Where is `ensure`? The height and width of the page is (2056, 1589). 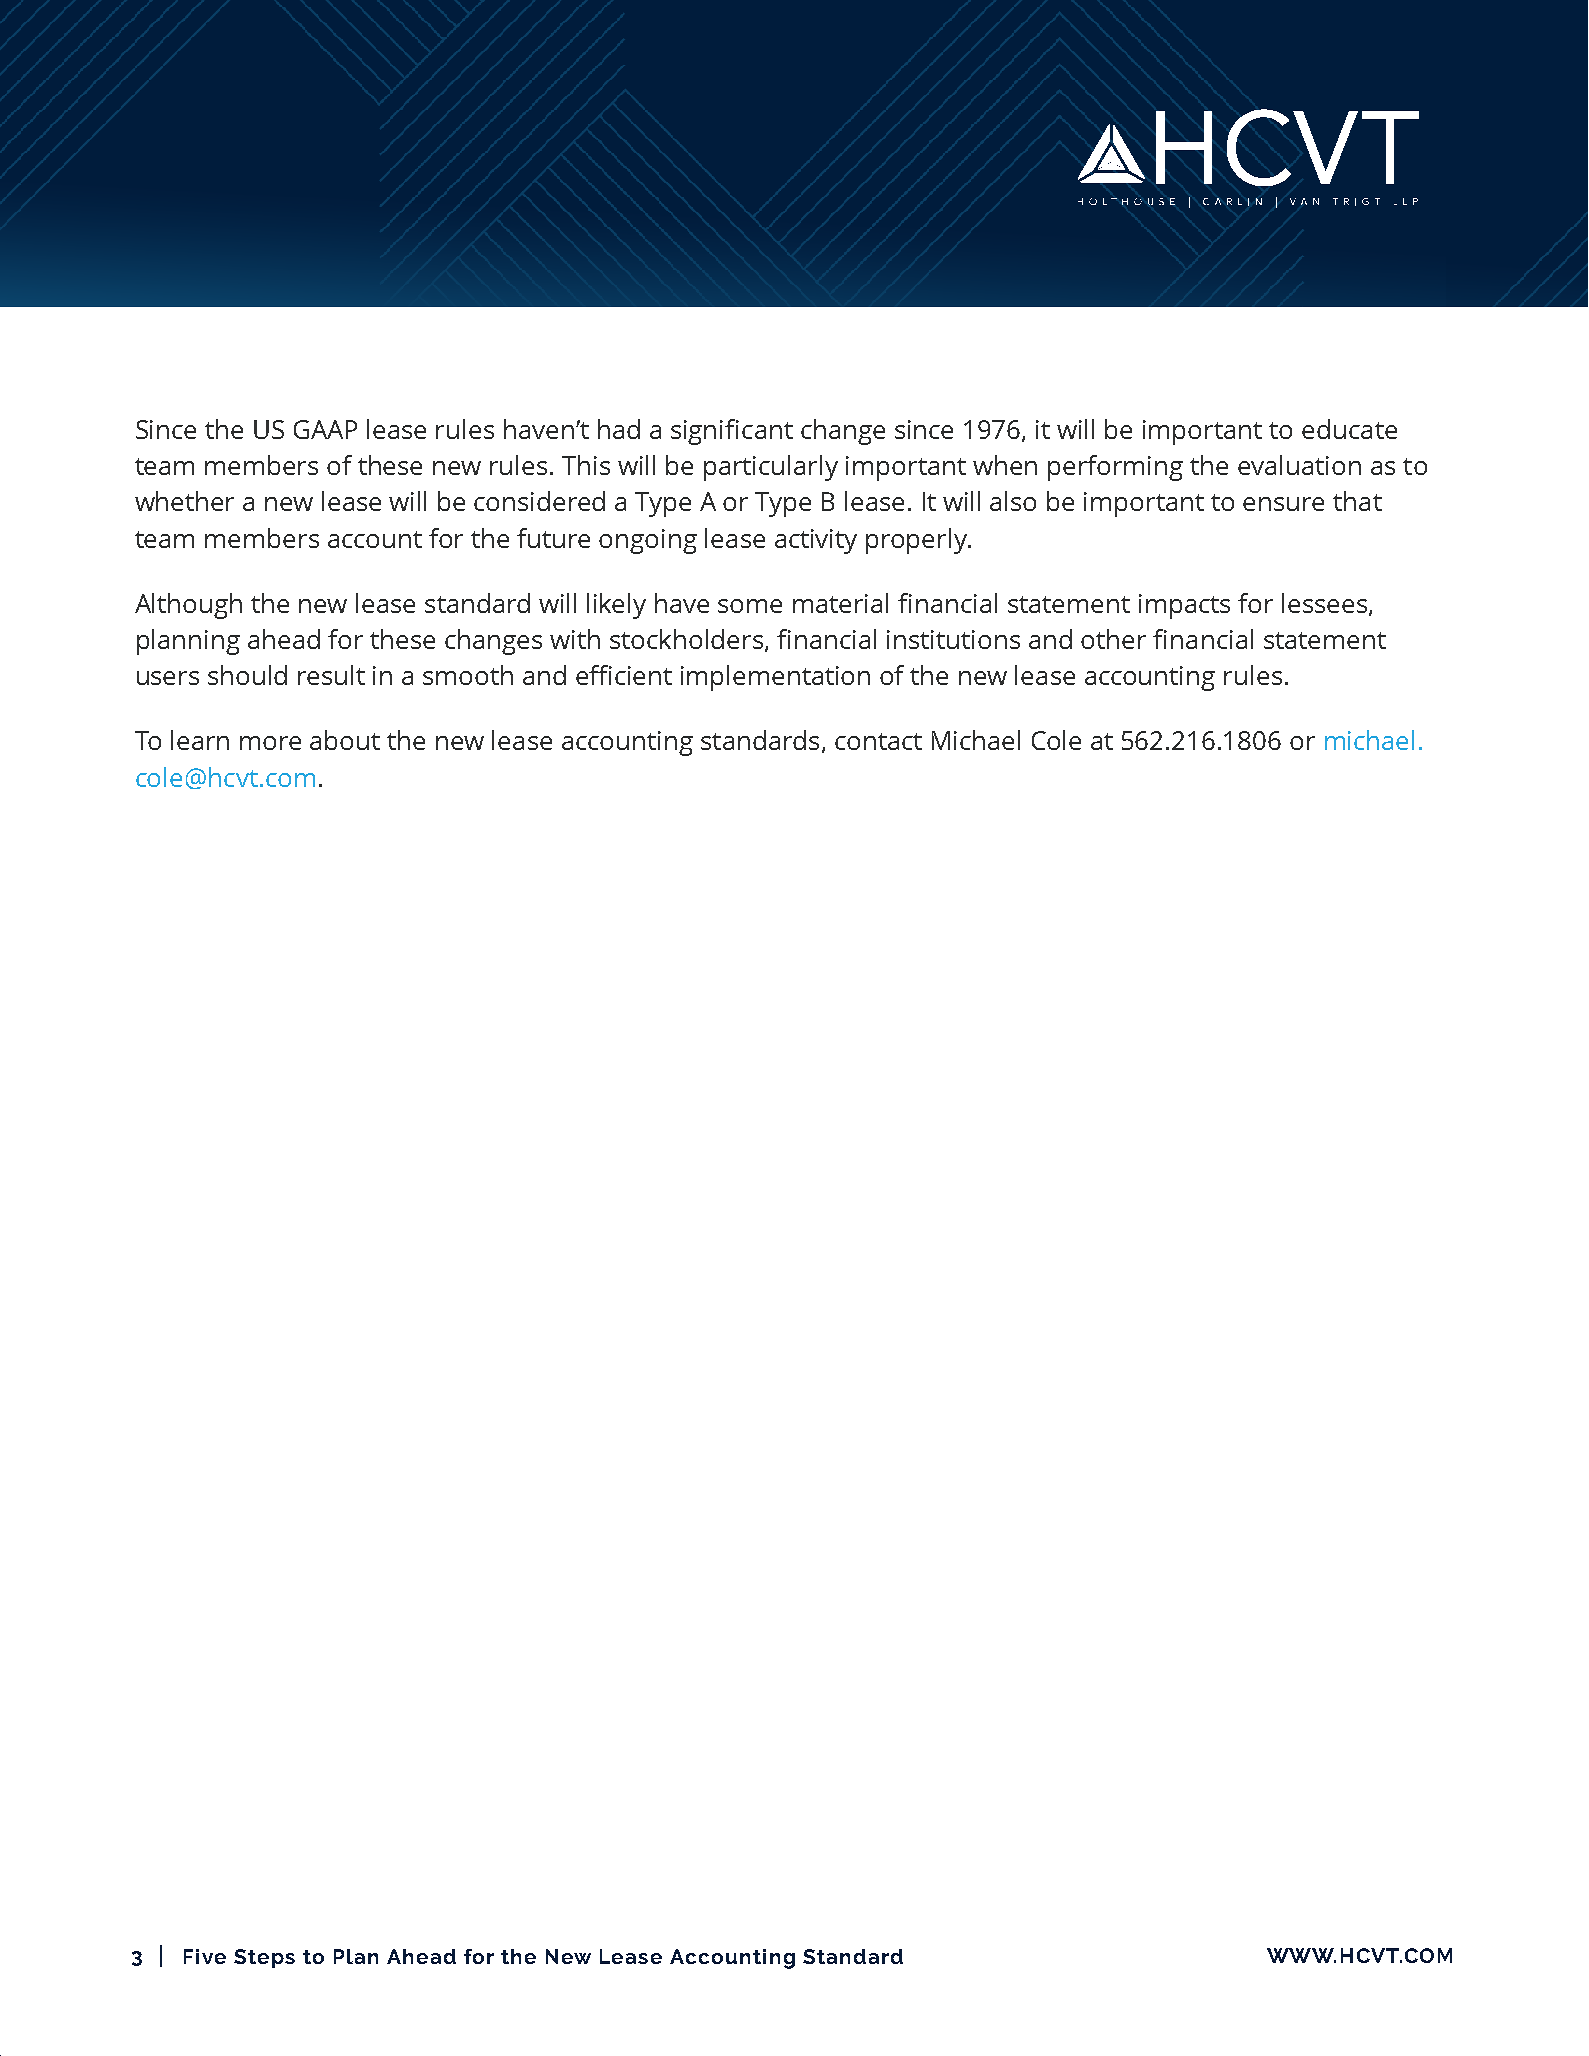 ensure is located at coordinates (1283, 504).
